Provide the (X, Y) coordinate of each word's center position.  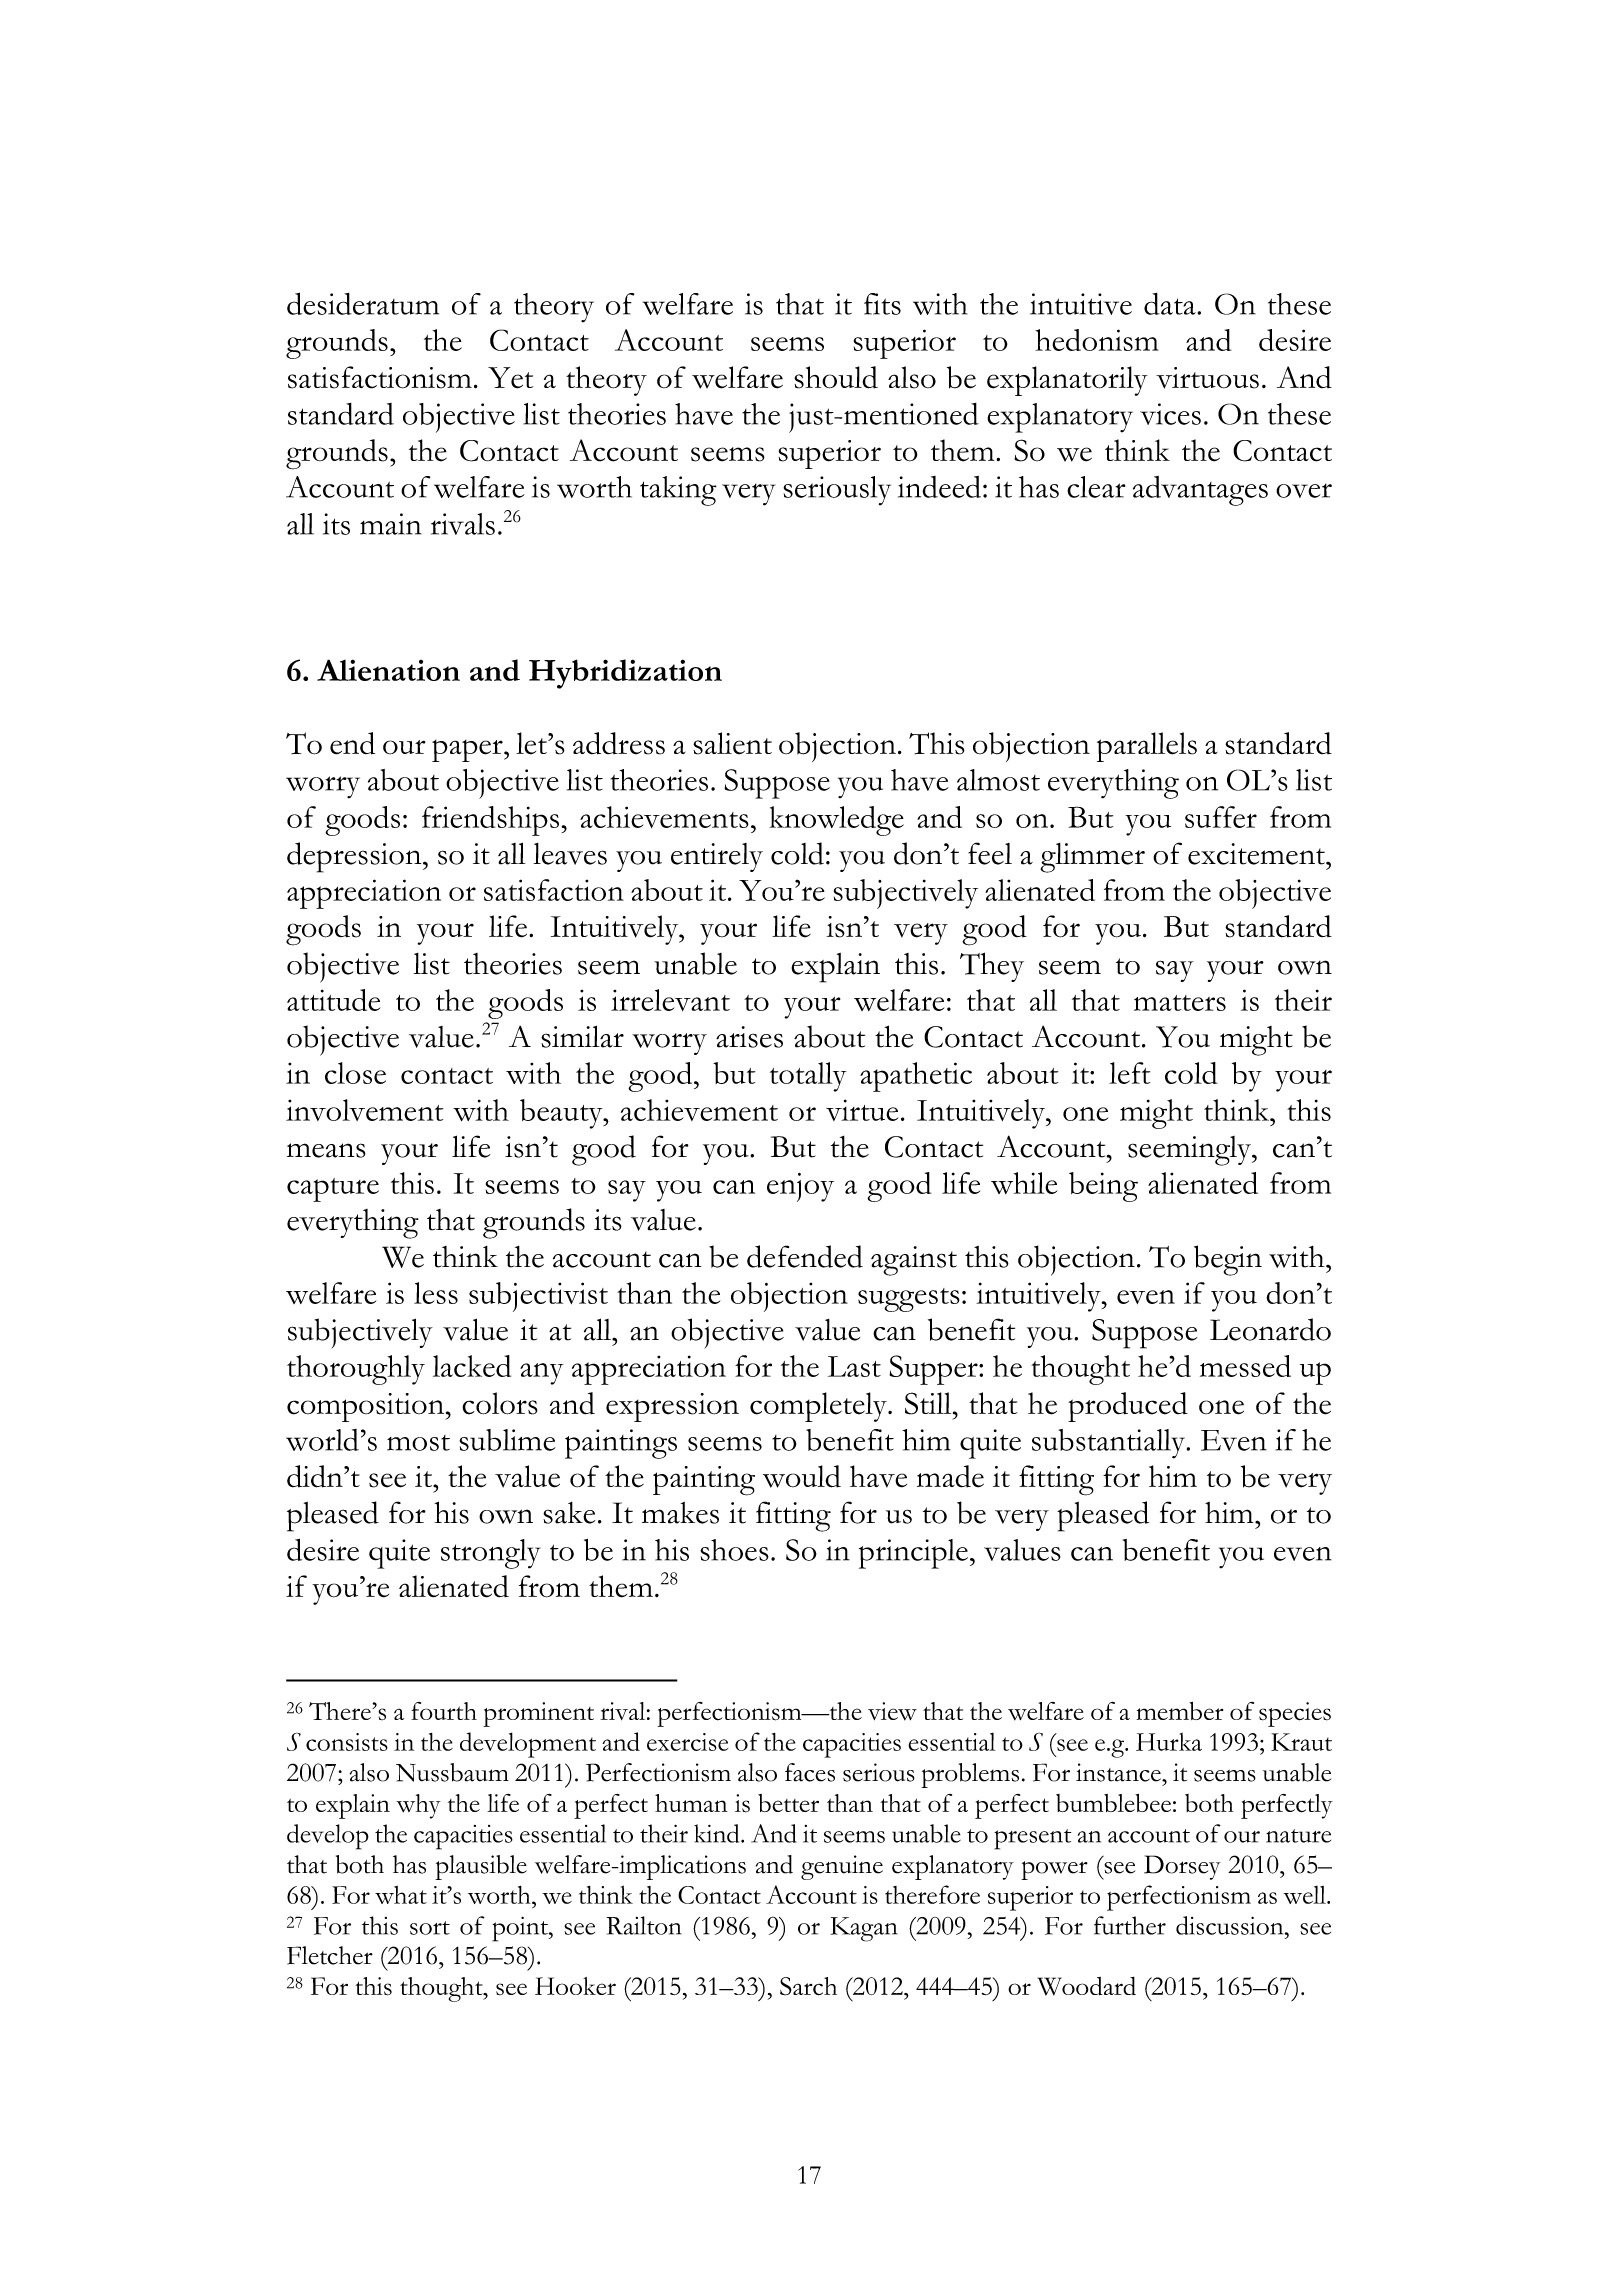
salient (732, 743)
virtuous (1207, 378)
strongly (490, 1554)
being (1103, 1187)
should (836, 377)
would (802, 1476)
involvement (364, 1110)
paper (468, 751)
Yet (510, 378)
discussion (1231, 1925)
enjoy (800, 1187)
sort (430, 1928)
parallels (1147, 747)
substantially (1110, 1444)
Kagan (864, 1929)
